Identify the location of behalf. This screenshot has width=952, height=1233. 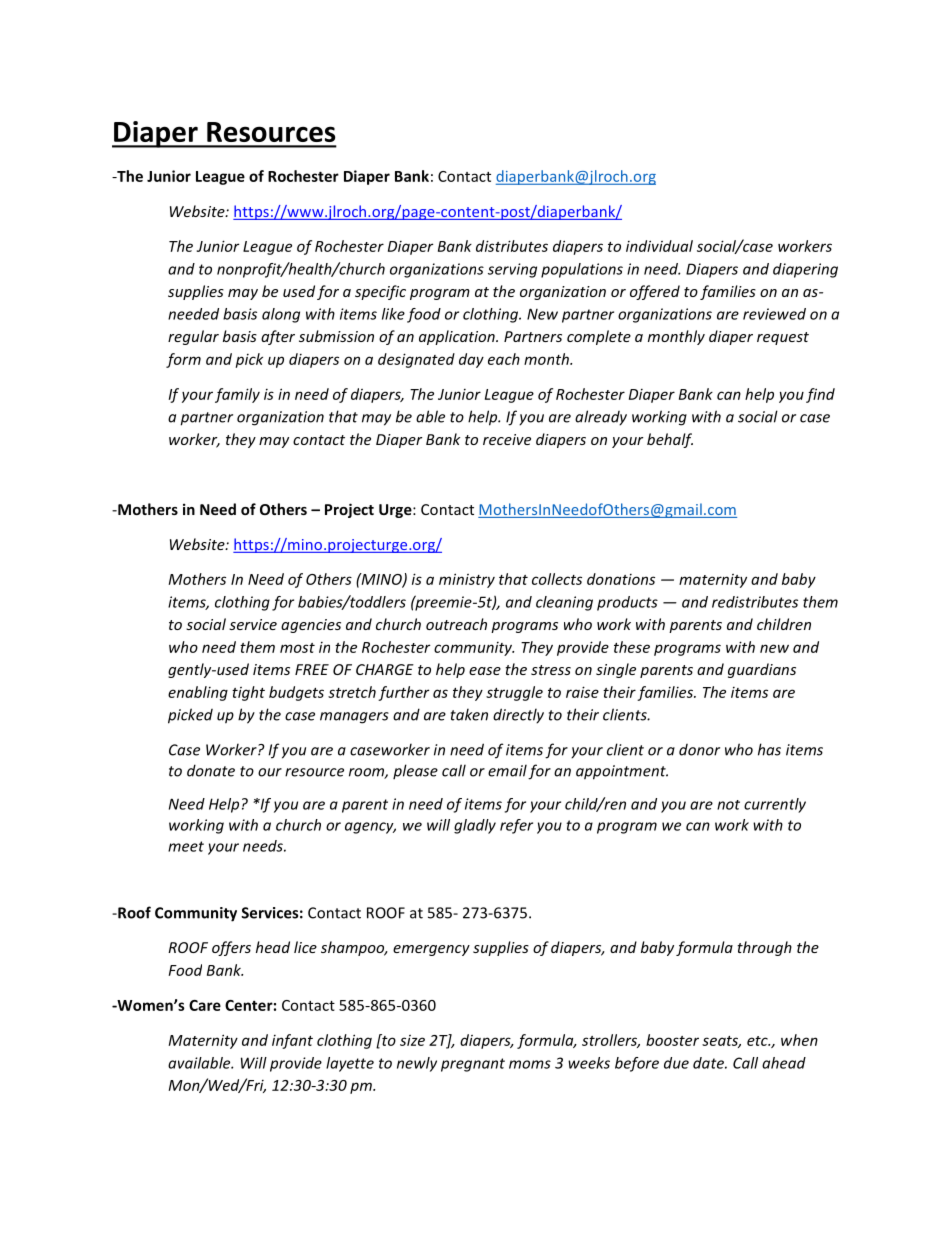
(670, 440).
